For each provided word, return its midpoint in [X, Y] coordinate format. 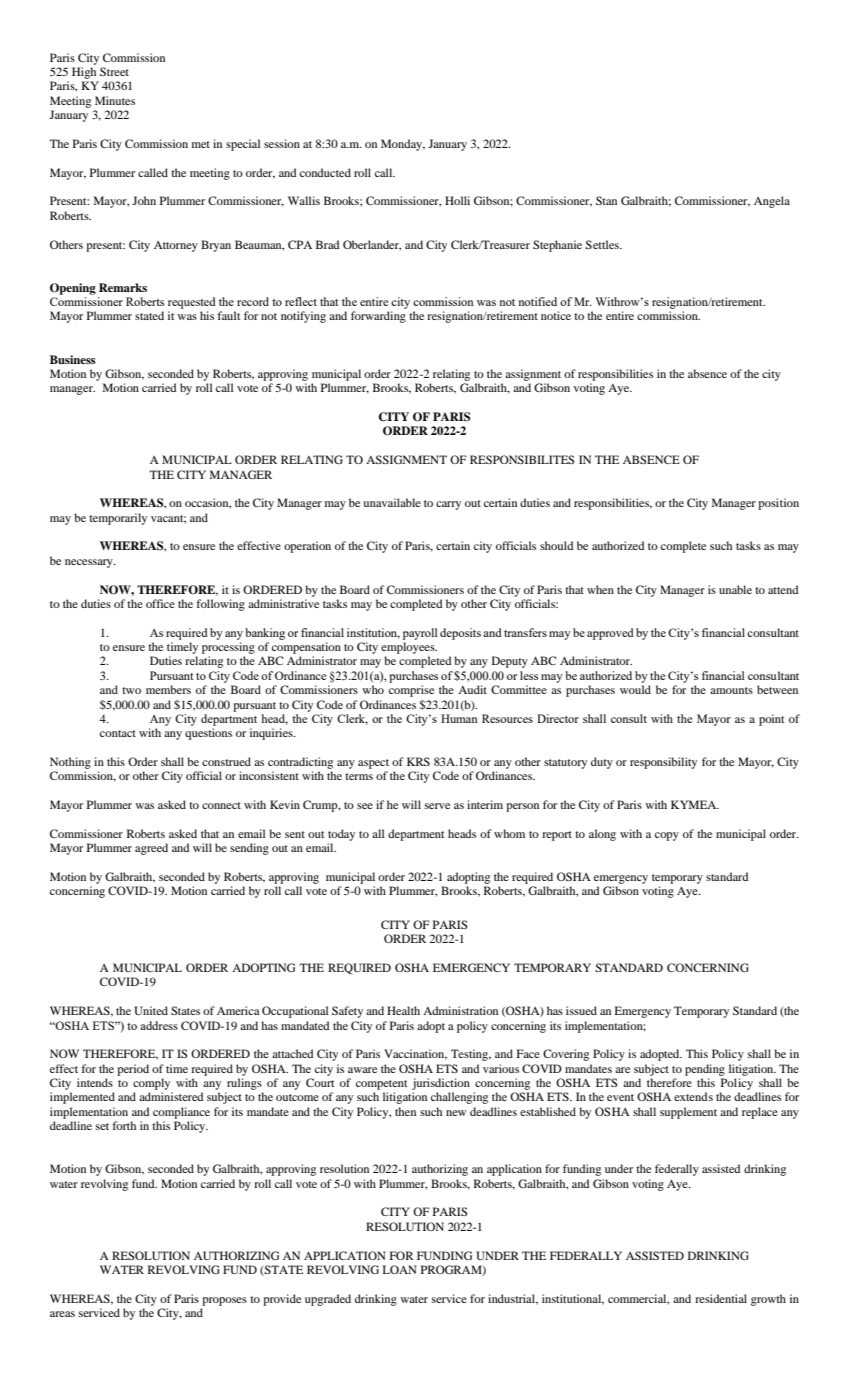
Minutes [115, 100]
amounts [731, 690]
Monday [403, 145]
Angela [772, 202]
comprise [411, 691]
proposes [224, 1301]
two [131, 690]
